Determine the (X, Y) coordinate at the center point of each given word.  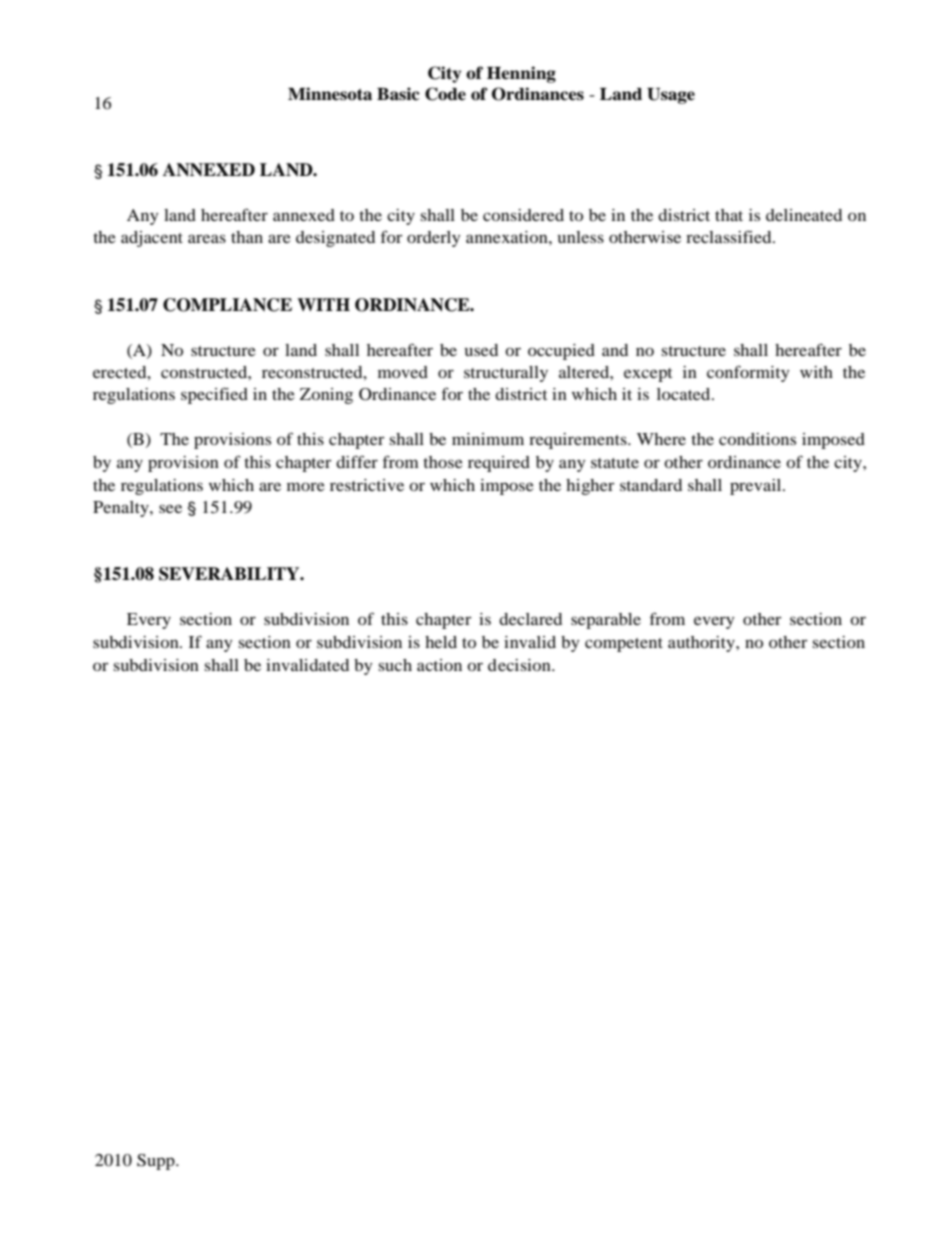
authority (702, 644)
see (170, 508)
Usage (671, 96)
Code (445, 94)
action (439, 665)
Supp (157, 1162)
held (441, 642)
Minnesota (330, 94)
